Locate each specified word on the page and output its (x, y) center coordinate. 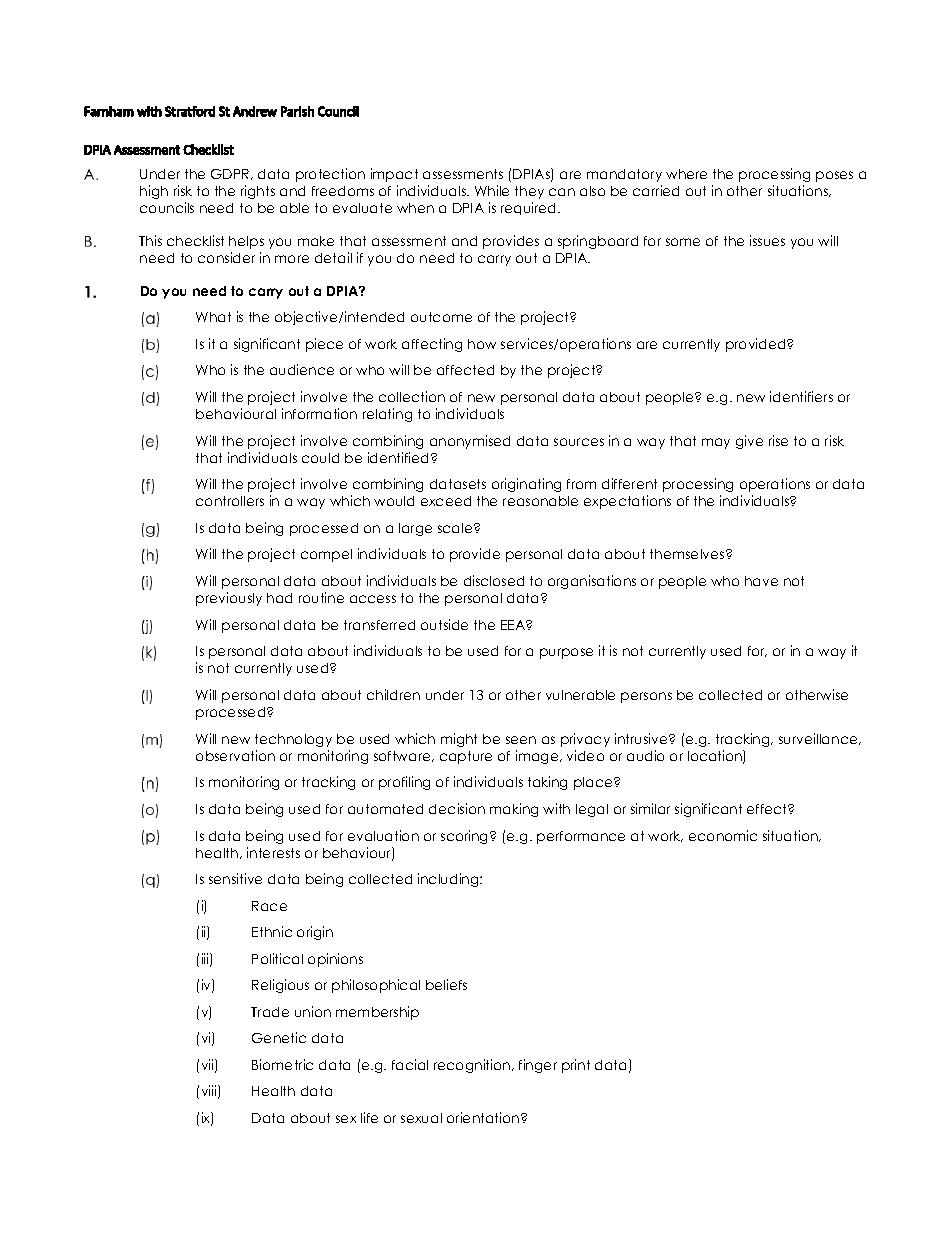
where (686, 174)
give (749, 442)
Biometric (282, 1064)
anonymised (470, 442)
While (492, 190)
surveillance (819, 739)
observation (235, 755)
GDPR (231, 174)
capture (466, 757)
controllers (230, 501)
